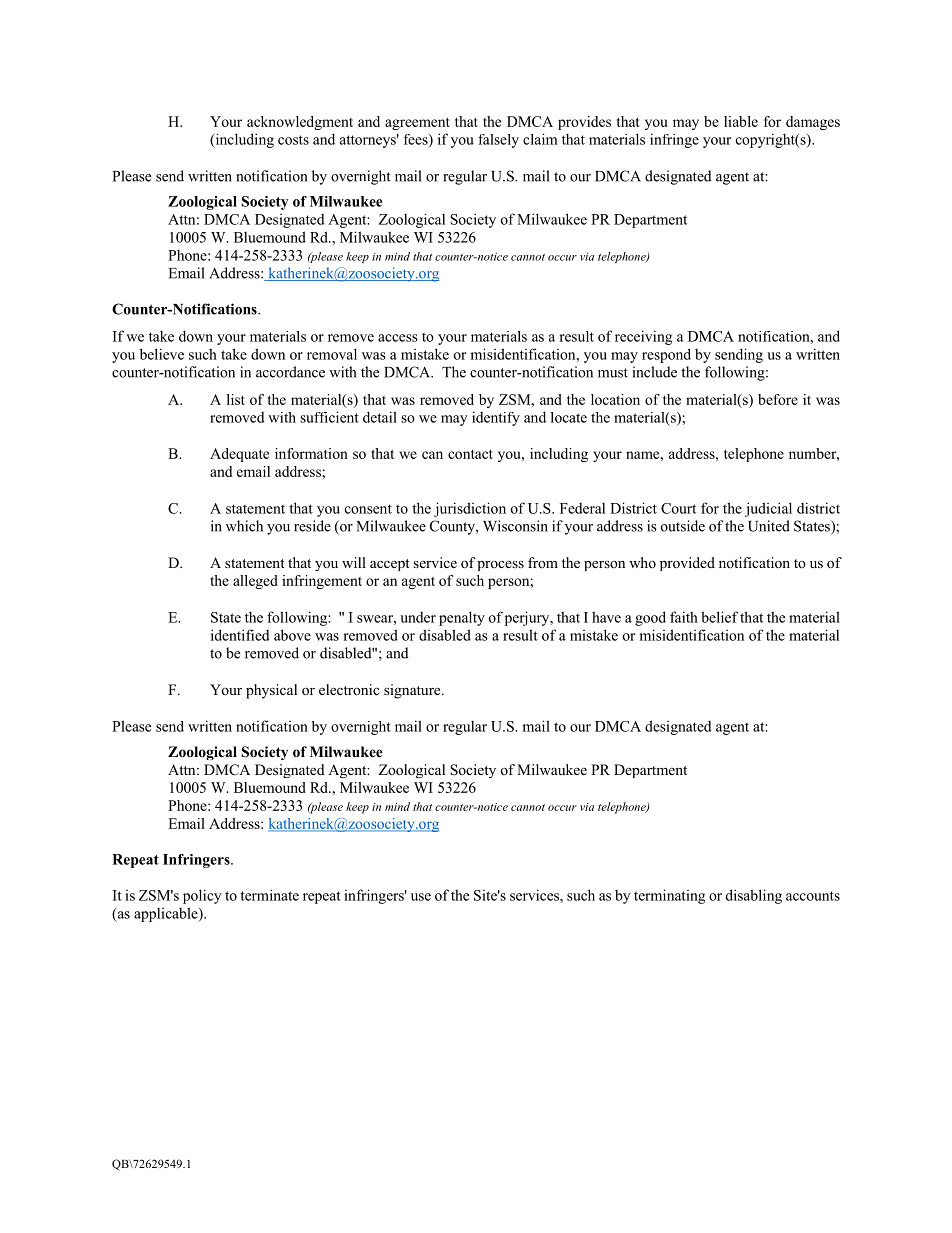 The width and height of the screenshot is (952, 1233). I want to click on use, so click(421, 897).
